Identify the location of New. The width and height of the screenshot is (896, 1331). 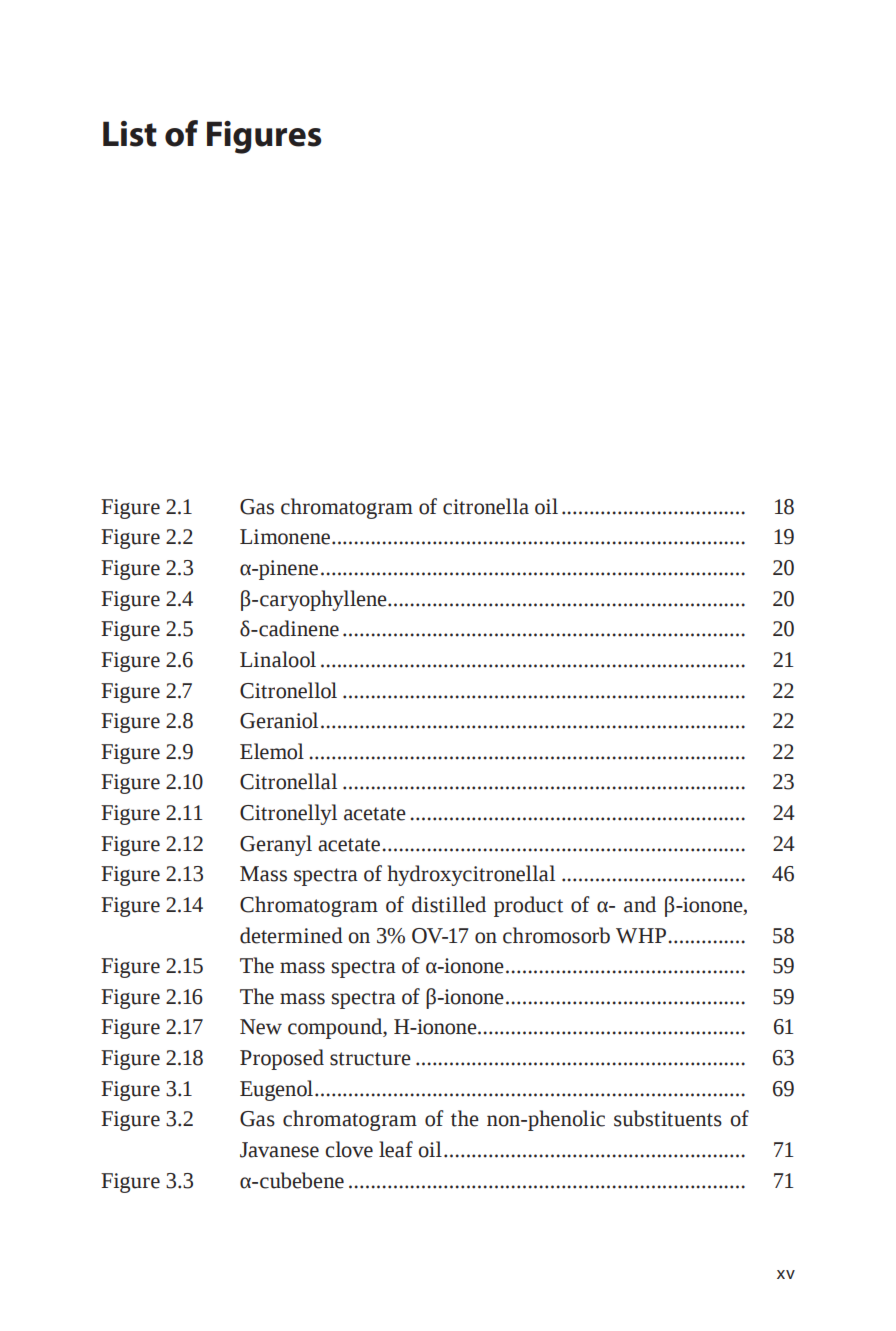
(261, 1027).
